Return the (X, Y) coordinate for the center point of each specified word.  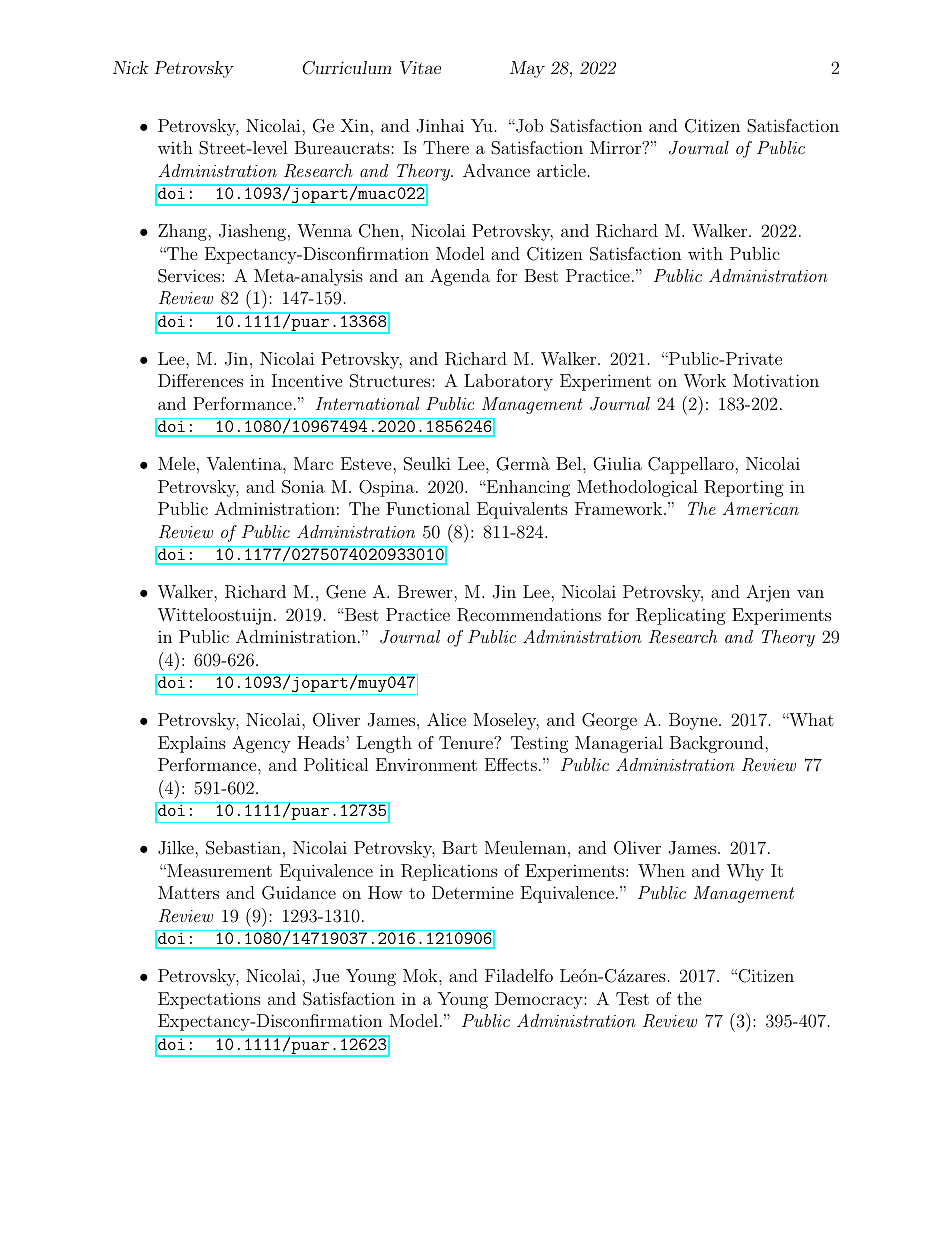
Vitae (420, 68)
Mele (176, 463)
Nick (131, 67)
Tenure (467, 742)
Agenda (460, 277)
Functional (428, 508)
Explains (192, 744)
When (661, 870)
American (761, 508)
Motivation (776, 380)
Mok (421, 975)
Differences (200, 380)
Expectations (209, 1000)
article (561, 170)
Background (718, 744)
